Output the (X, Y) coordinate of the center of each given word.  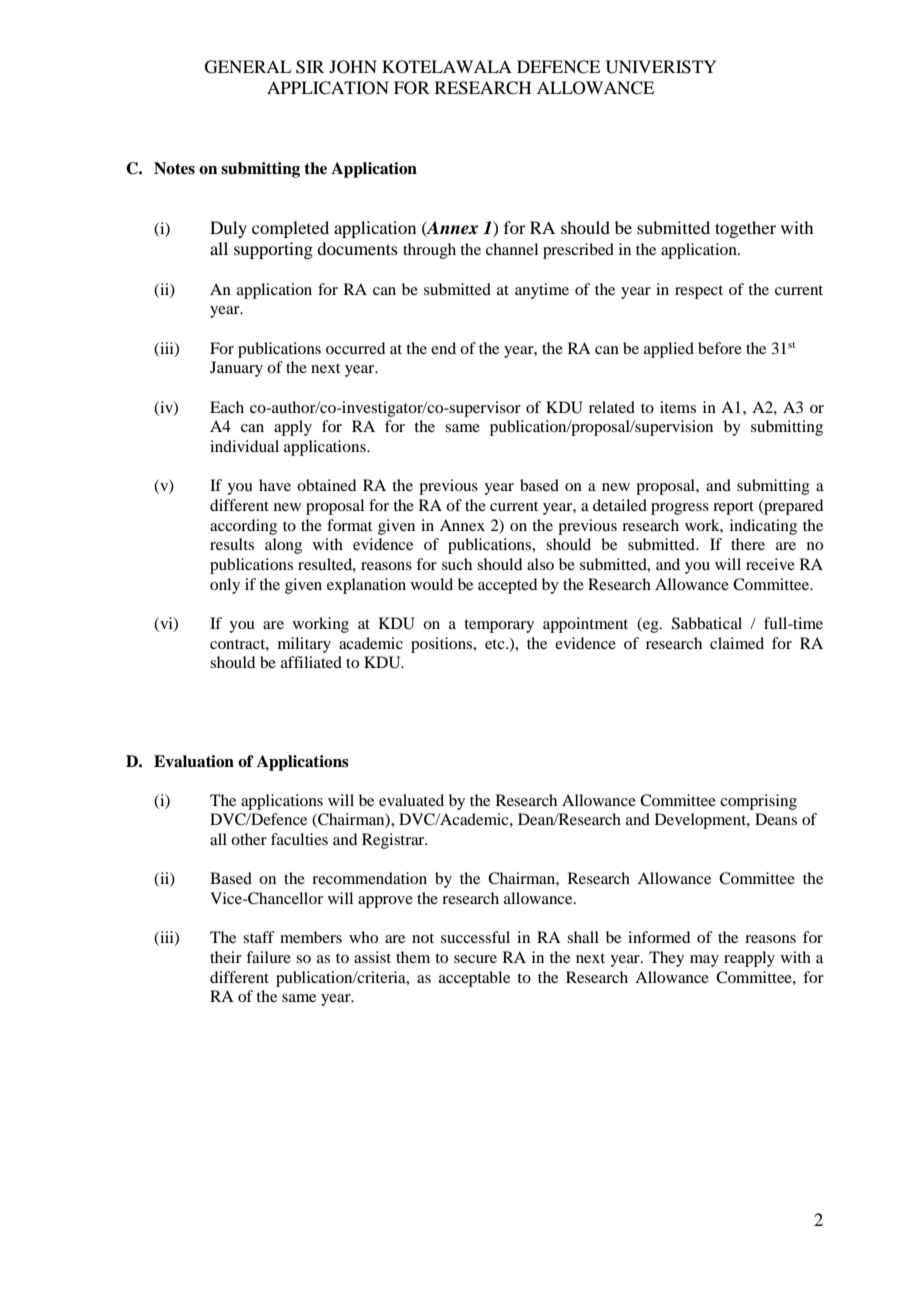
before (720, 348)
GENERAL (248, 67)
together (745, 229)
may (704, 961)
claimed (737, 643)
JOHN (353, 67)
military (304, 645)
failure (268, 957)
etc (496, 644)
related (612, 407)
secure (475, 959)
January (236, 369)
